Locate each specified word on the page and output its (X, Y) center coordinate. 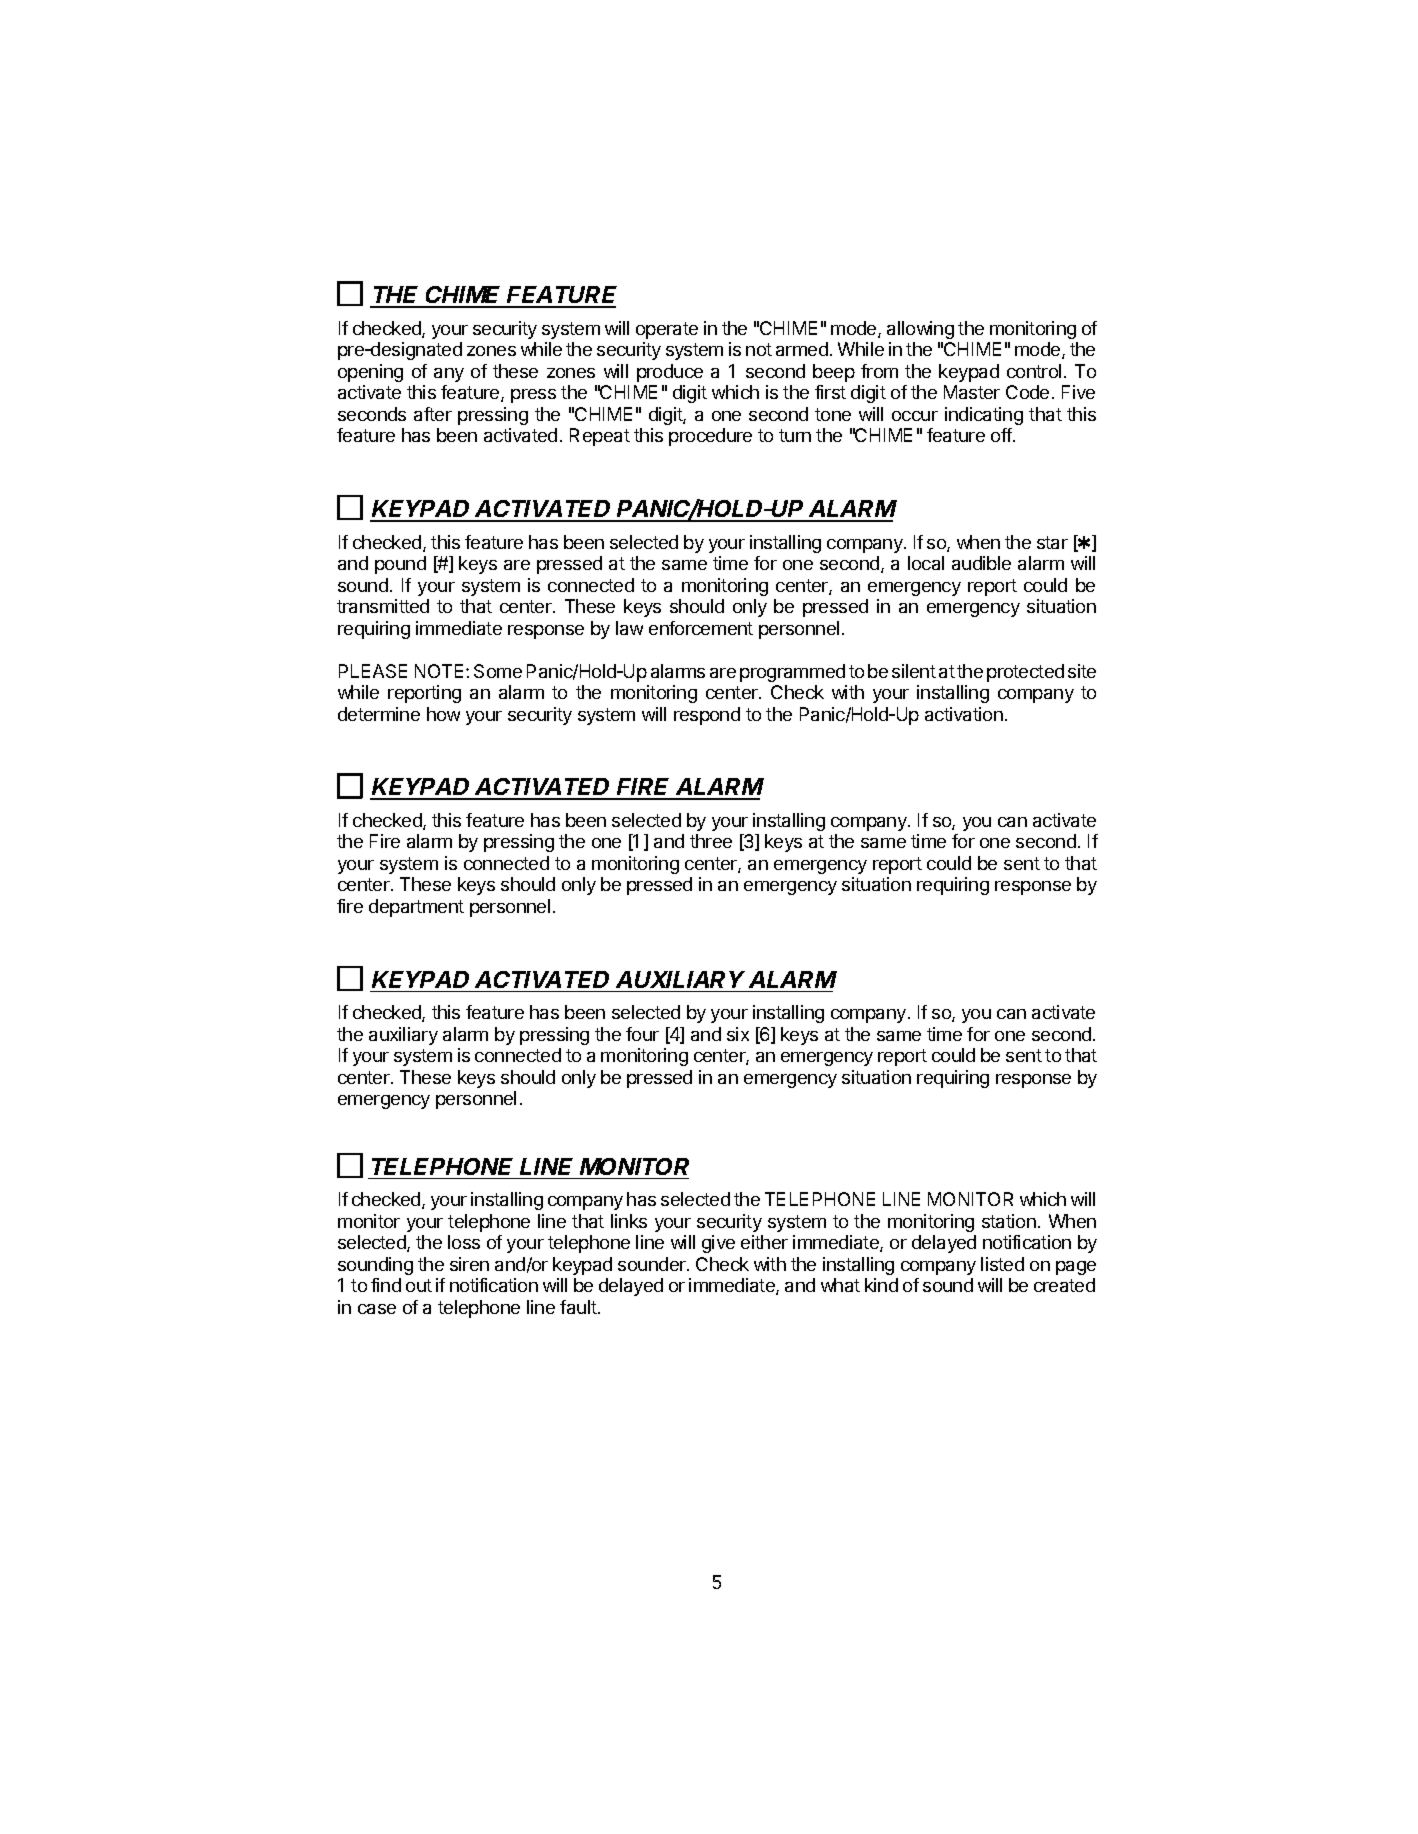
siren (469, 1264)
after (433, 414)
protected (1025, 673)
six (738, 1034)
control (1034, 371)
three (711, 841)
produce (670, 373)
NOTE (439, 671)
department (416, 908)
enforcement (701, 628)
